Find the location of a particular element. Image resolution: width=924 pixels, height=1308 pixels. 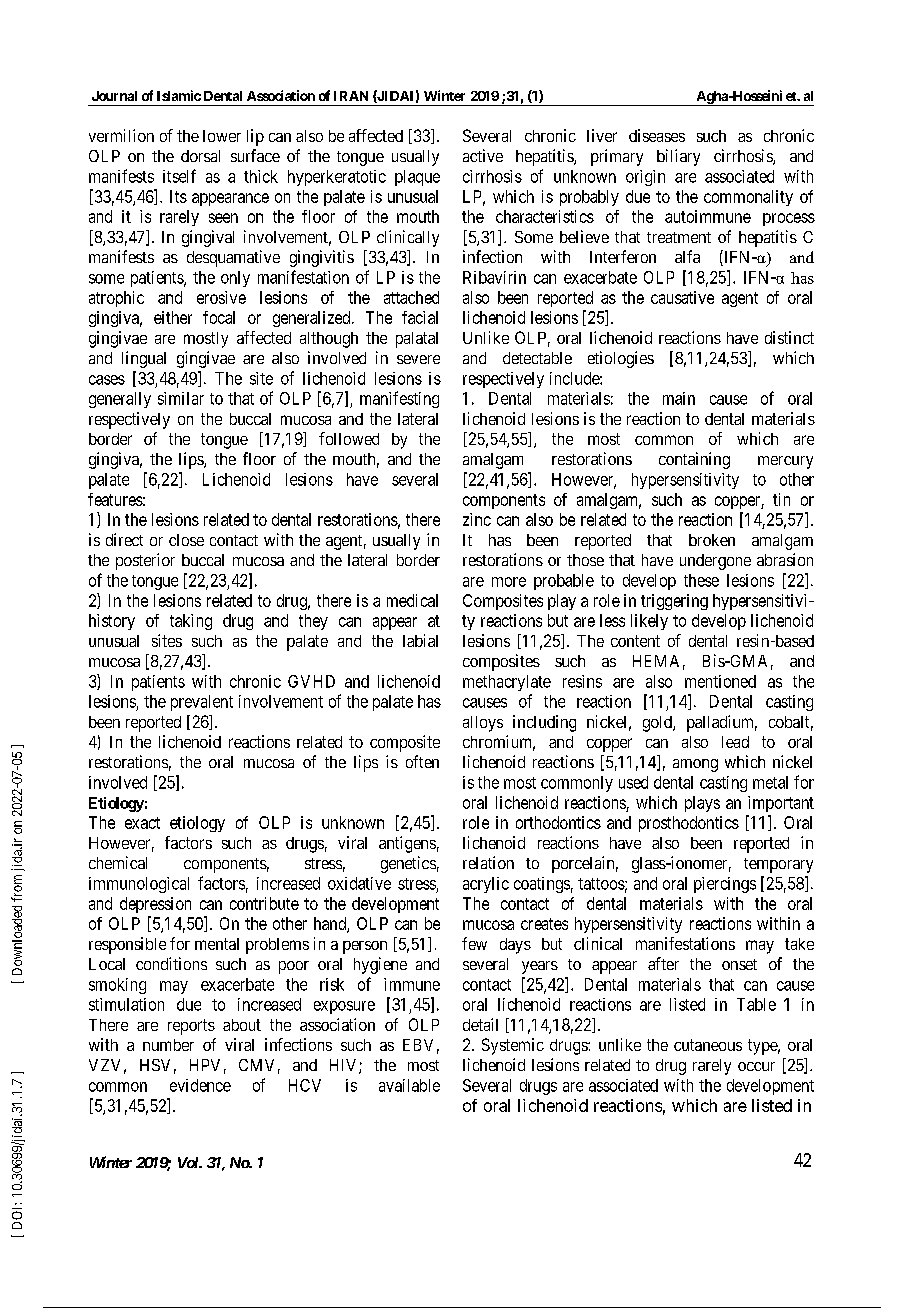

cutaneous is located at coordinates (708, 1045).
